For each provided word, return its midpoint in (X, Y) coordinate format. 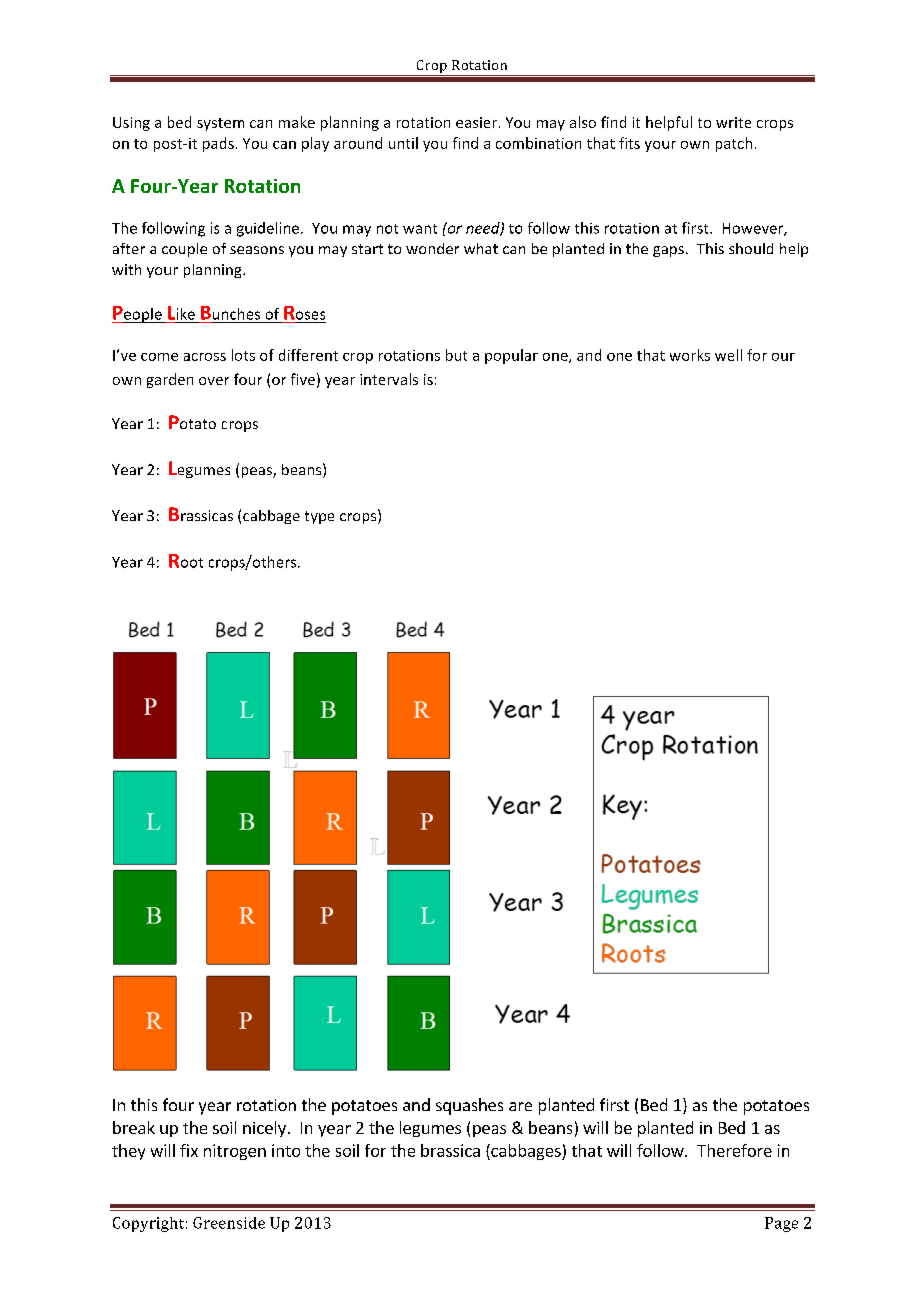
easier (476, 122)
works (690, 355)
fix (189, 1150)
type (319, 517)
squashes (469, 1106)
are (520, 1106)
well (728, 355)
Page (781, 1224)
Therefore (734, 1150)
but (456, 355)
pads (218, 144)
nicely (264, 1129)
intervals (389, 379)
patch (734, 144)
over (214, 381)
